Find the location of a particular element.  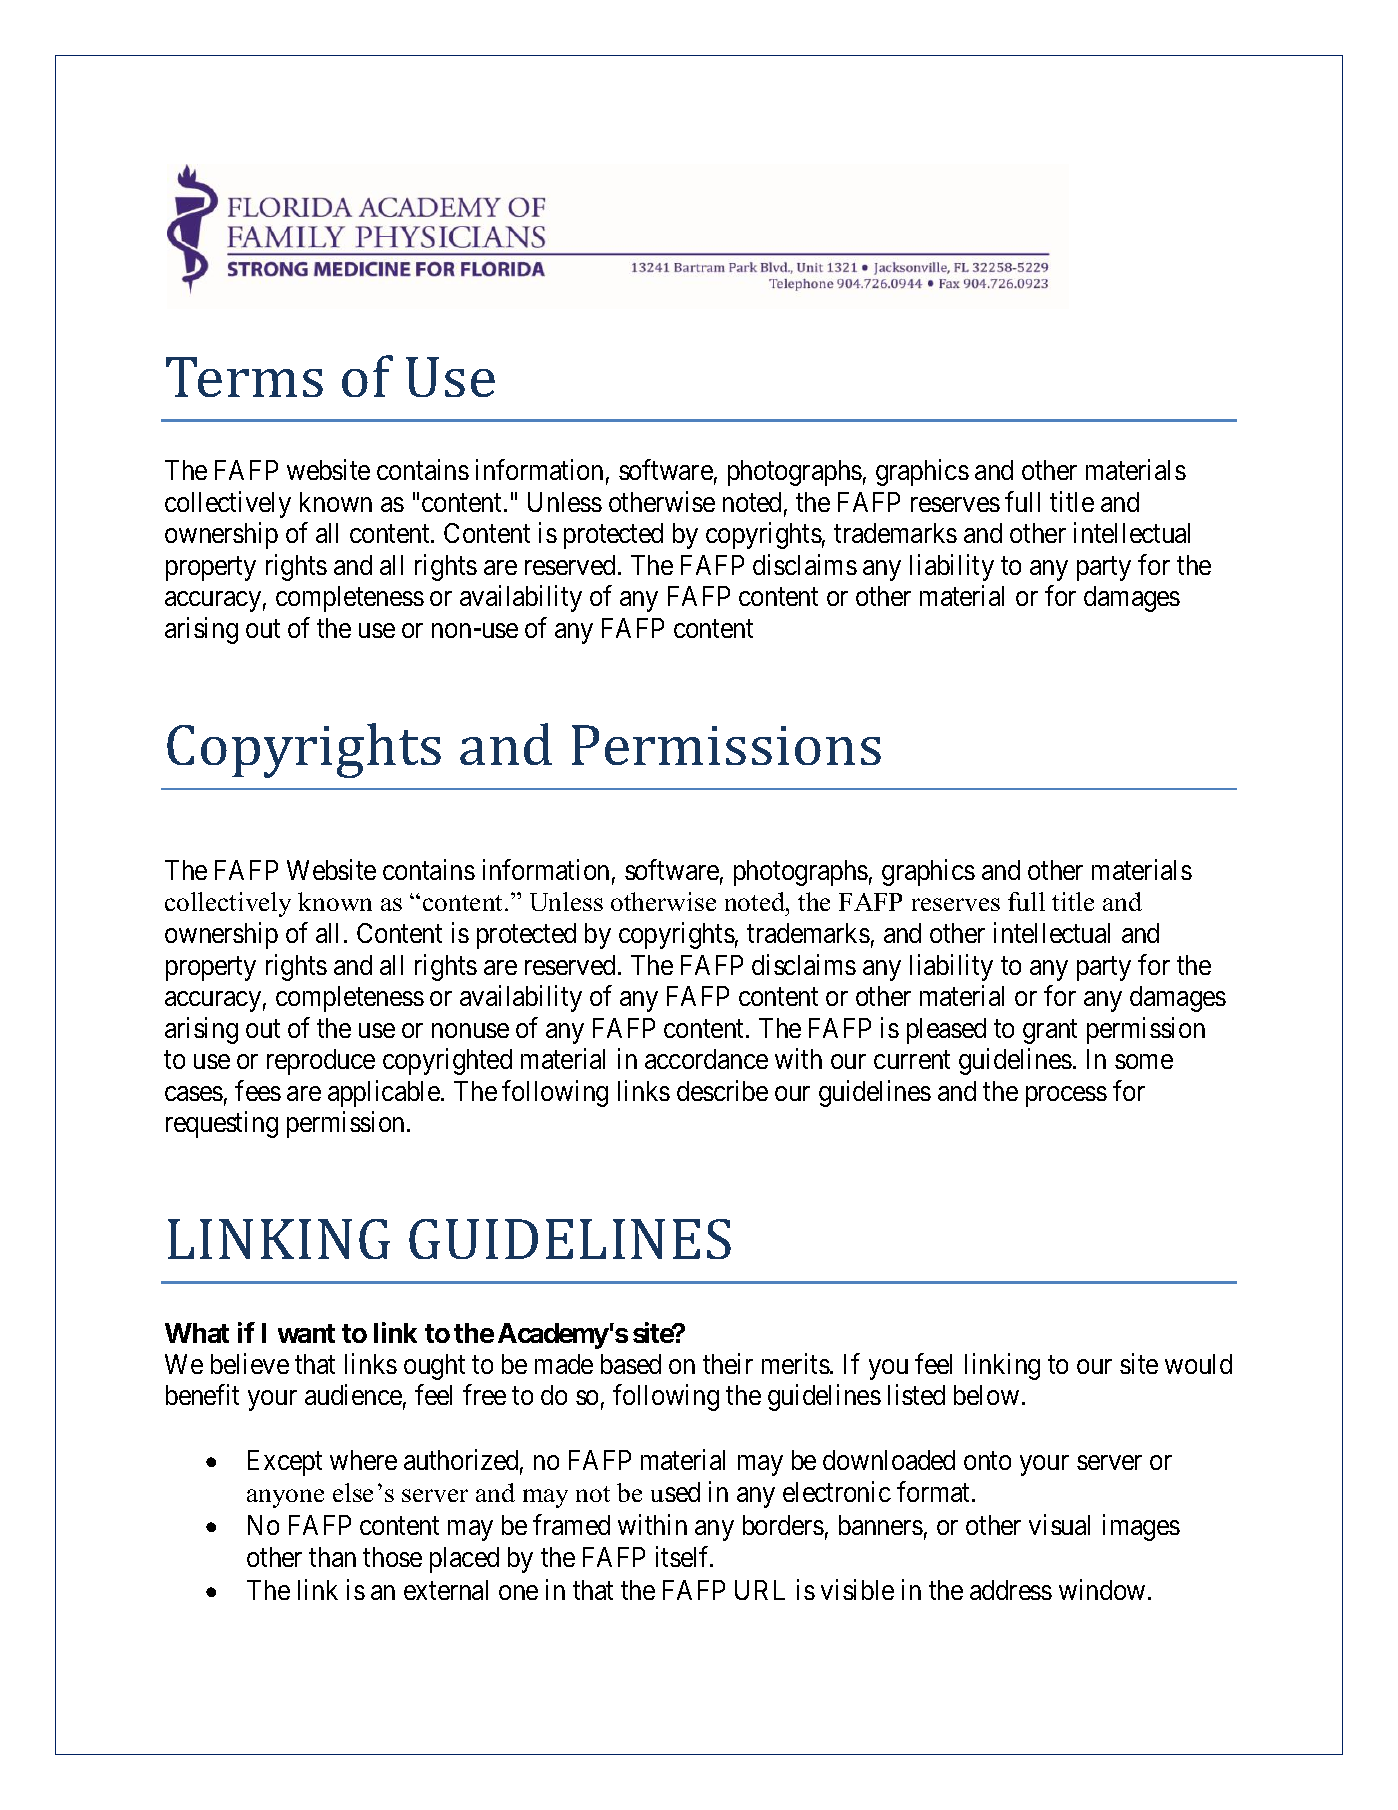

accordance is located at coordinates (706, 1059).
